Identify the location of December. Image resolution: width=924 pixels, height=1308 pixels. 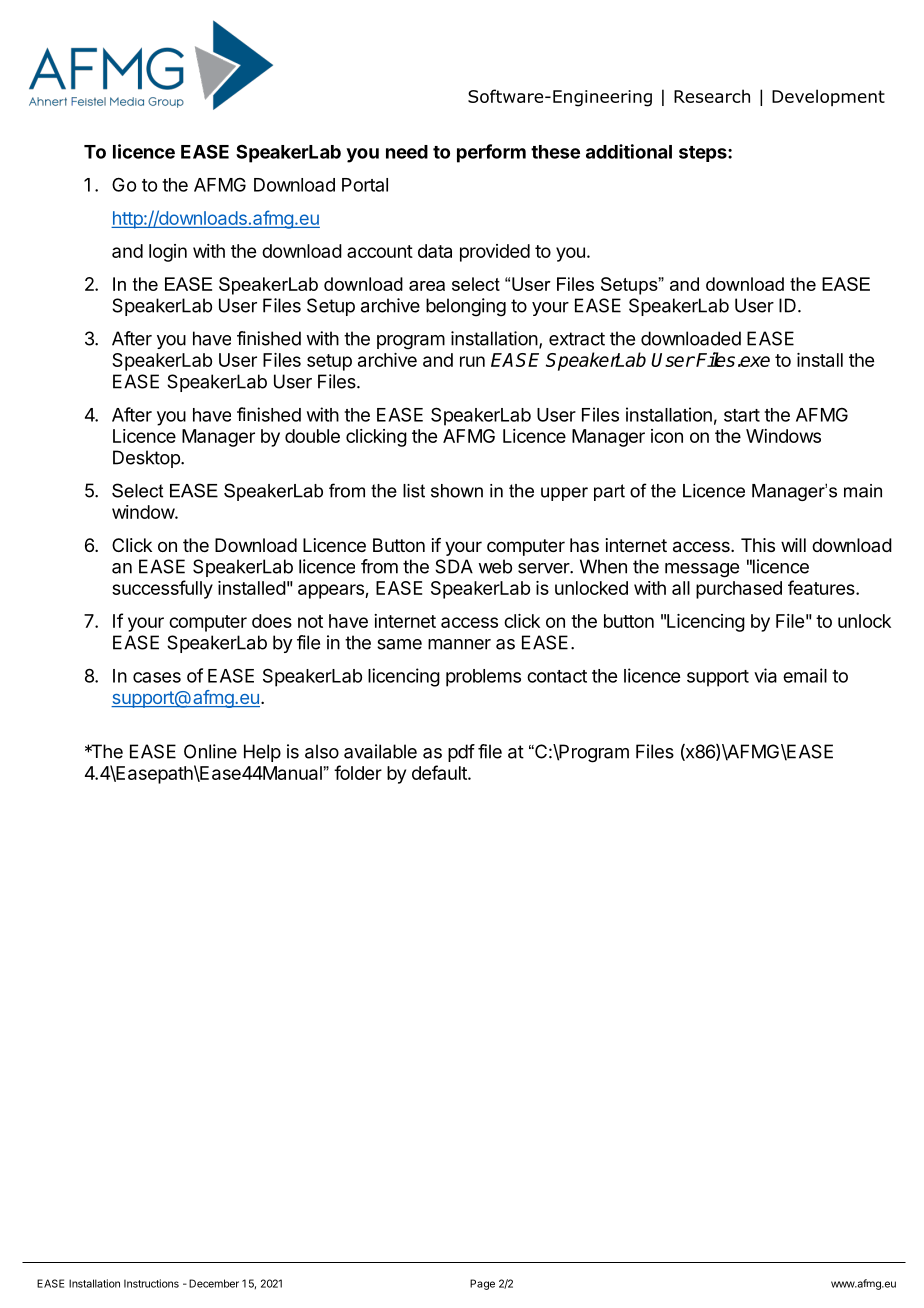
(214, 1283).
